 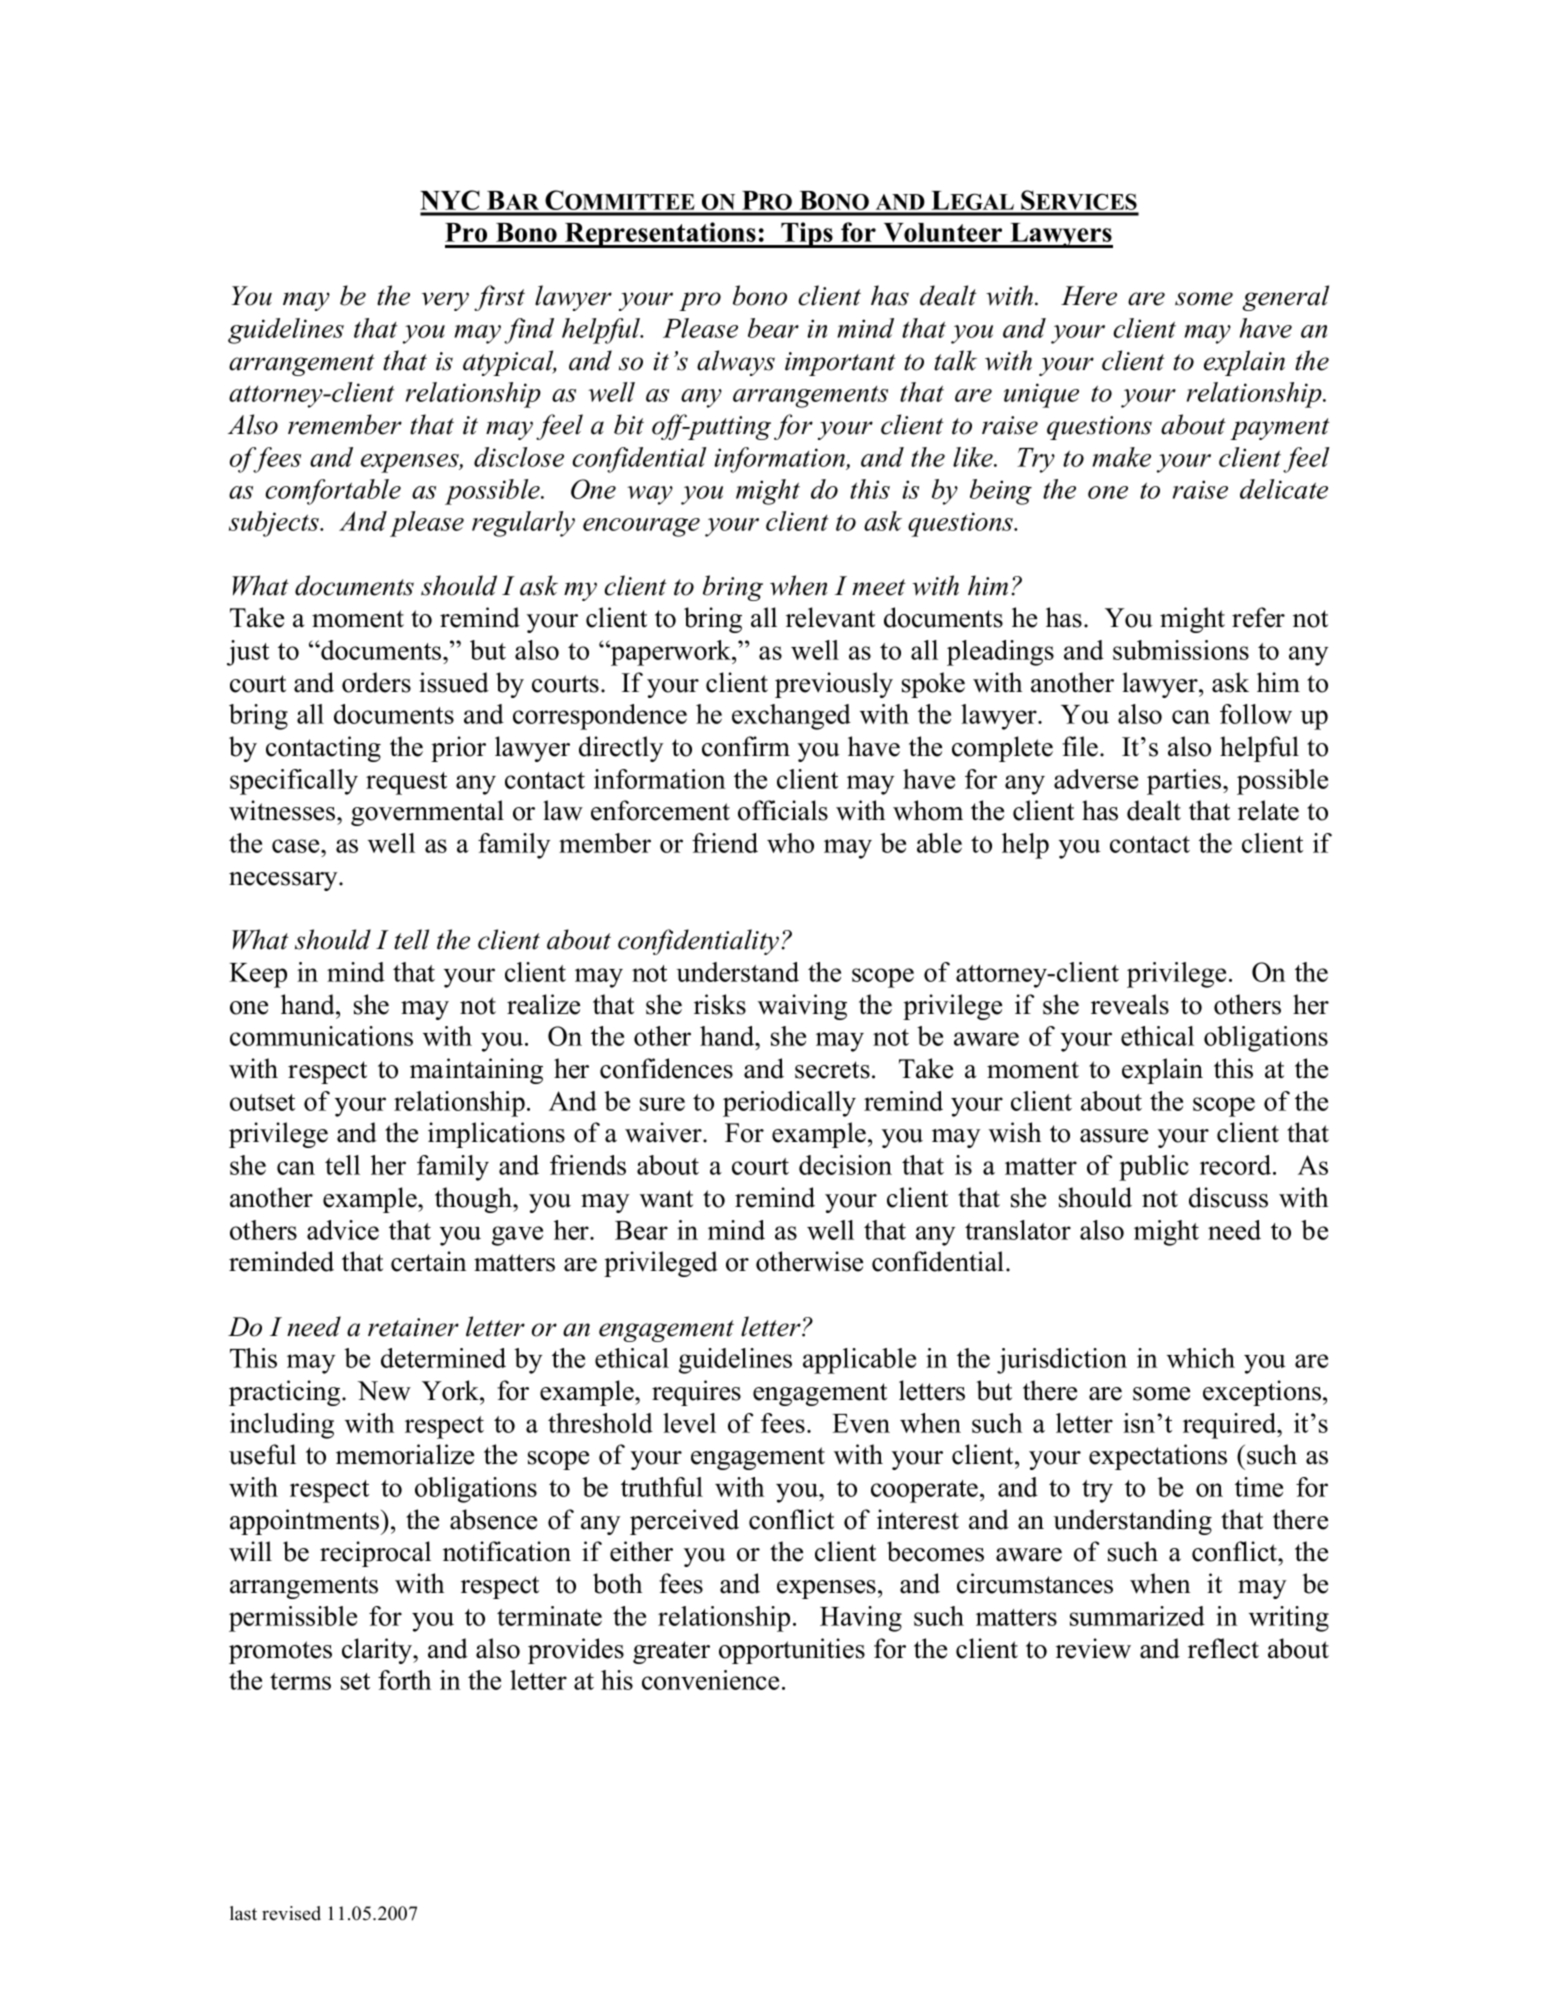 What do you see at coordinates (1286, 298) in the document?
I see `general` at bounding box center [1286, 298].
